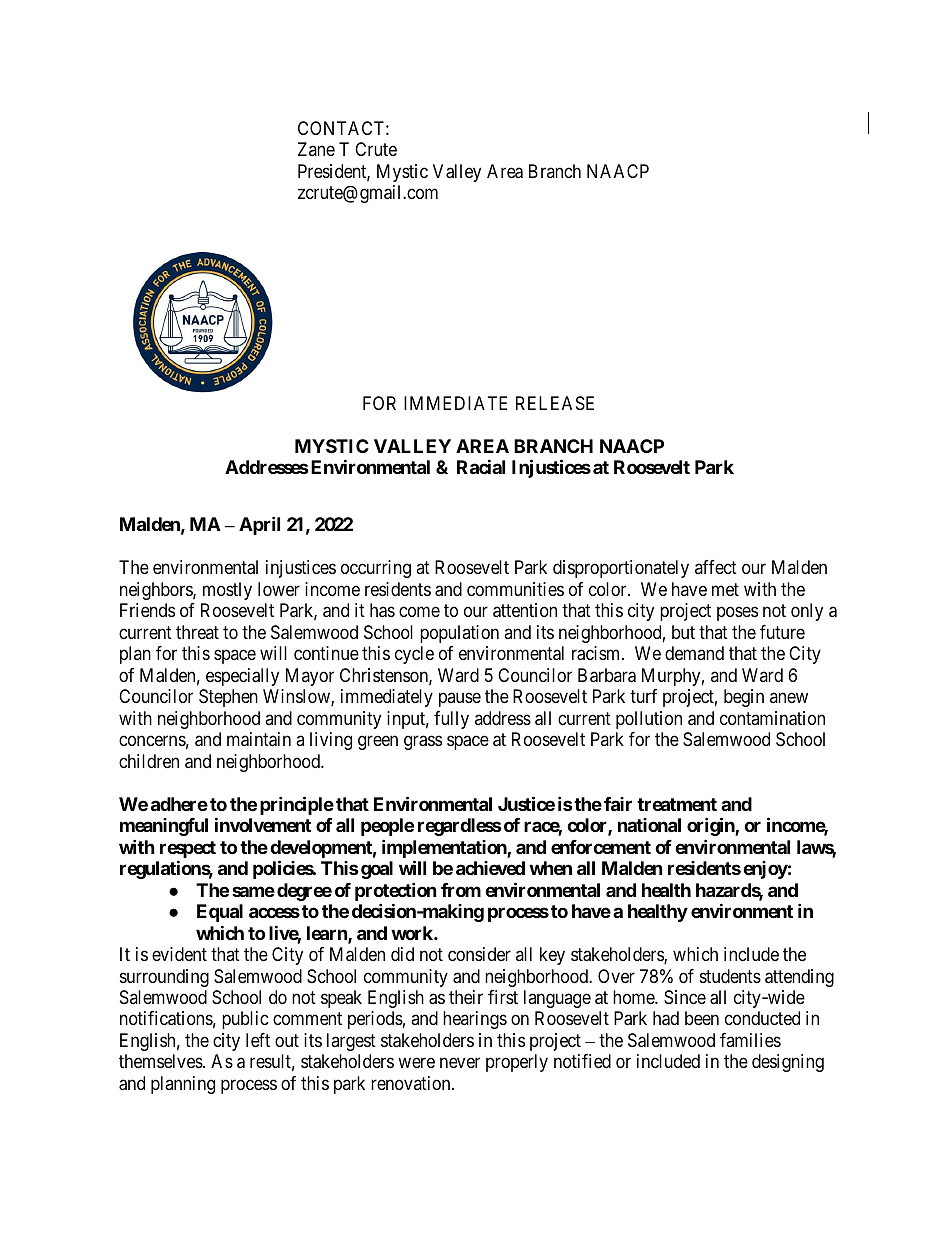 This page has width=952, height=1233. I want to click on left, so click(258, 1040).
